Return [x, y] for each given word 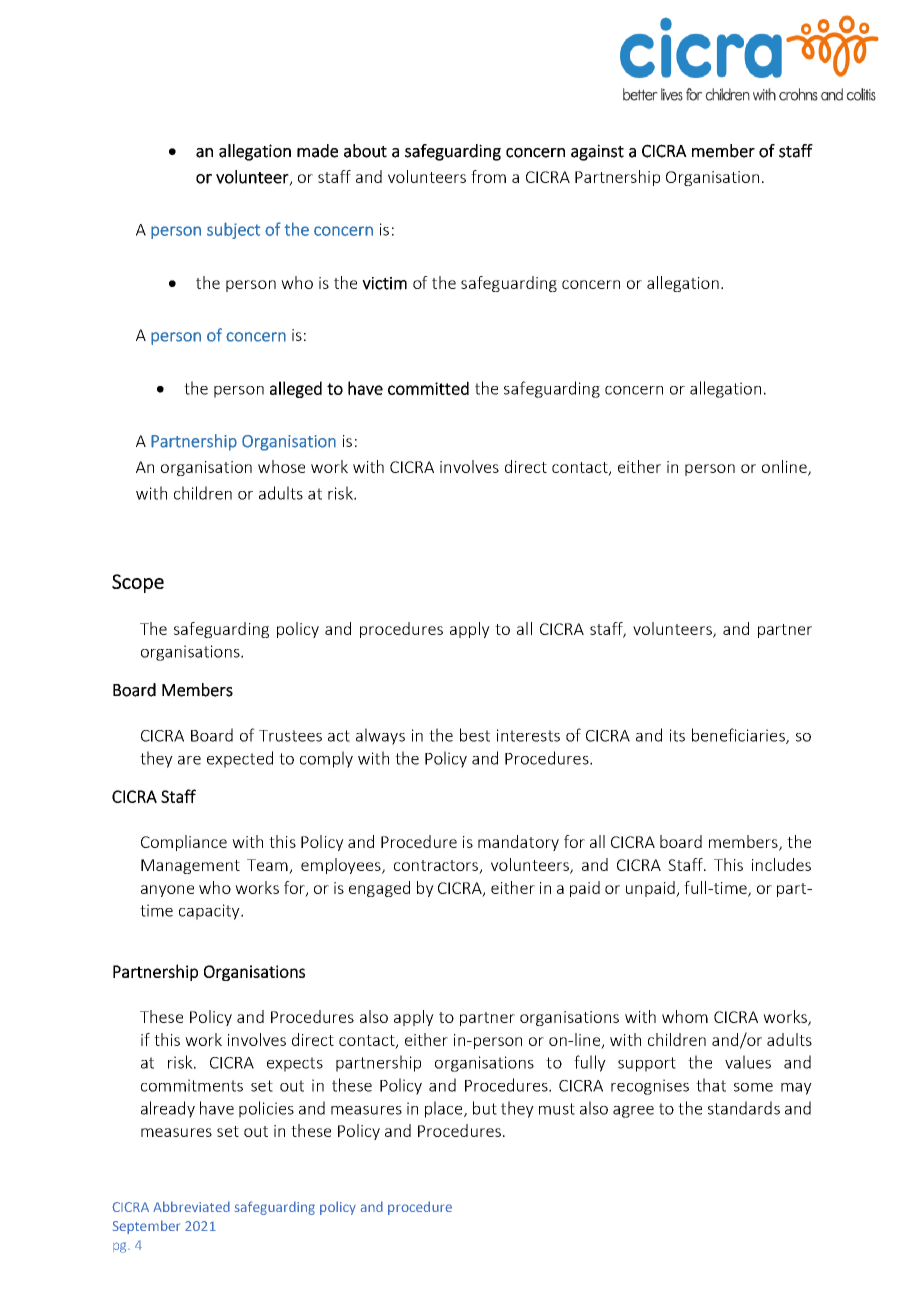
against [597, 152]
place [445, 1109]
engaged [379, 889]
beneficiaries [739, 736]
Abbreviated [191, 1206]
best [475, 735]
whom [685, 1016]
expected [240, 759]
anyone [167, 891]
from [488, 176]
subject [233, 230]
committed [428, 388]
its [677, 735]
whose [281, 466]
